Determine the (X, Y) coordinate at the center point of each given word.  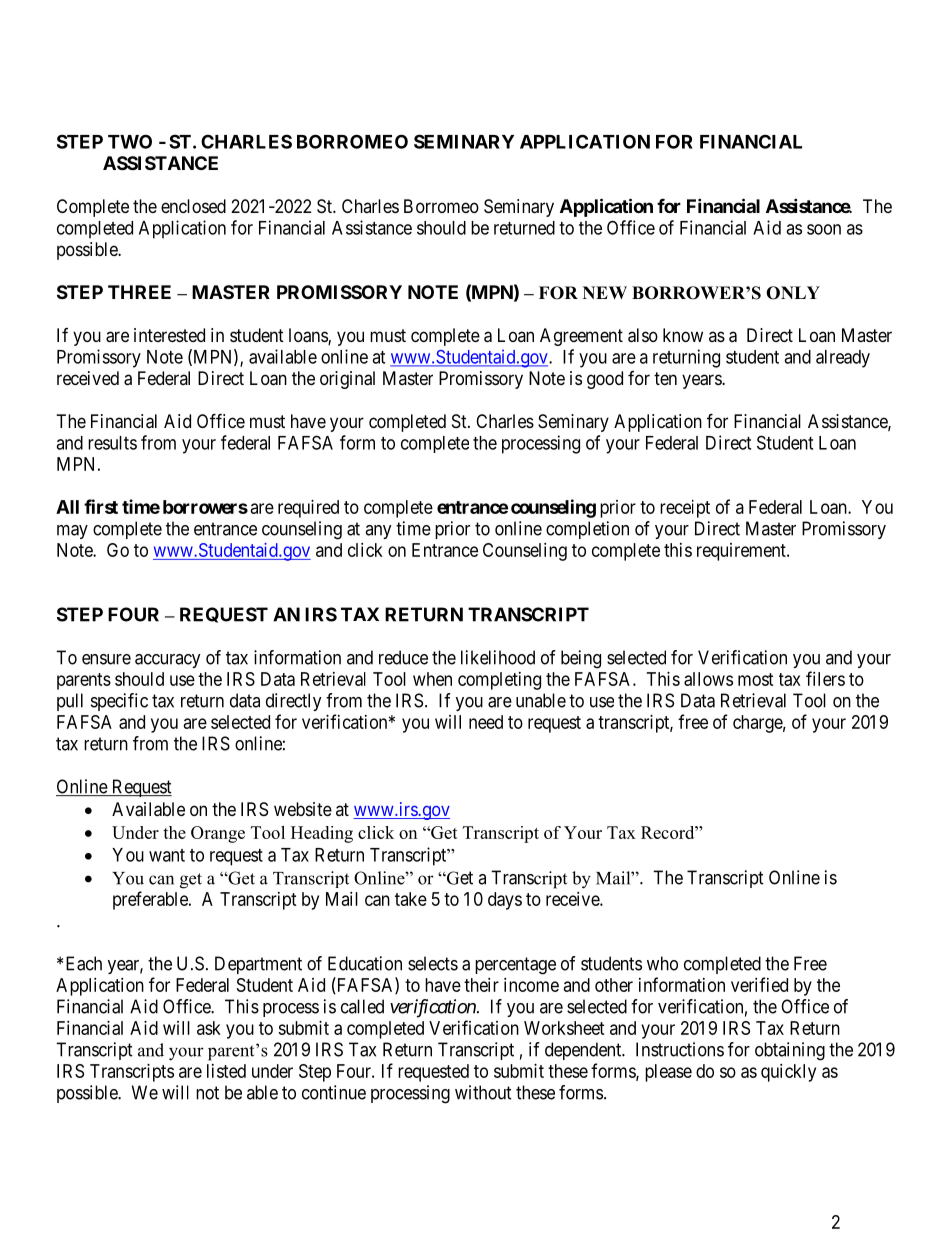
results (112, 443)
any (378, 532)
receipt (685, 509)
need (486, 722)
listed (226, 1071)
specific (119, 702)
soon (824, 229)
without (483, 1092)
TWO (130, 141)
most (756, 679)
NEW (605, 292)
